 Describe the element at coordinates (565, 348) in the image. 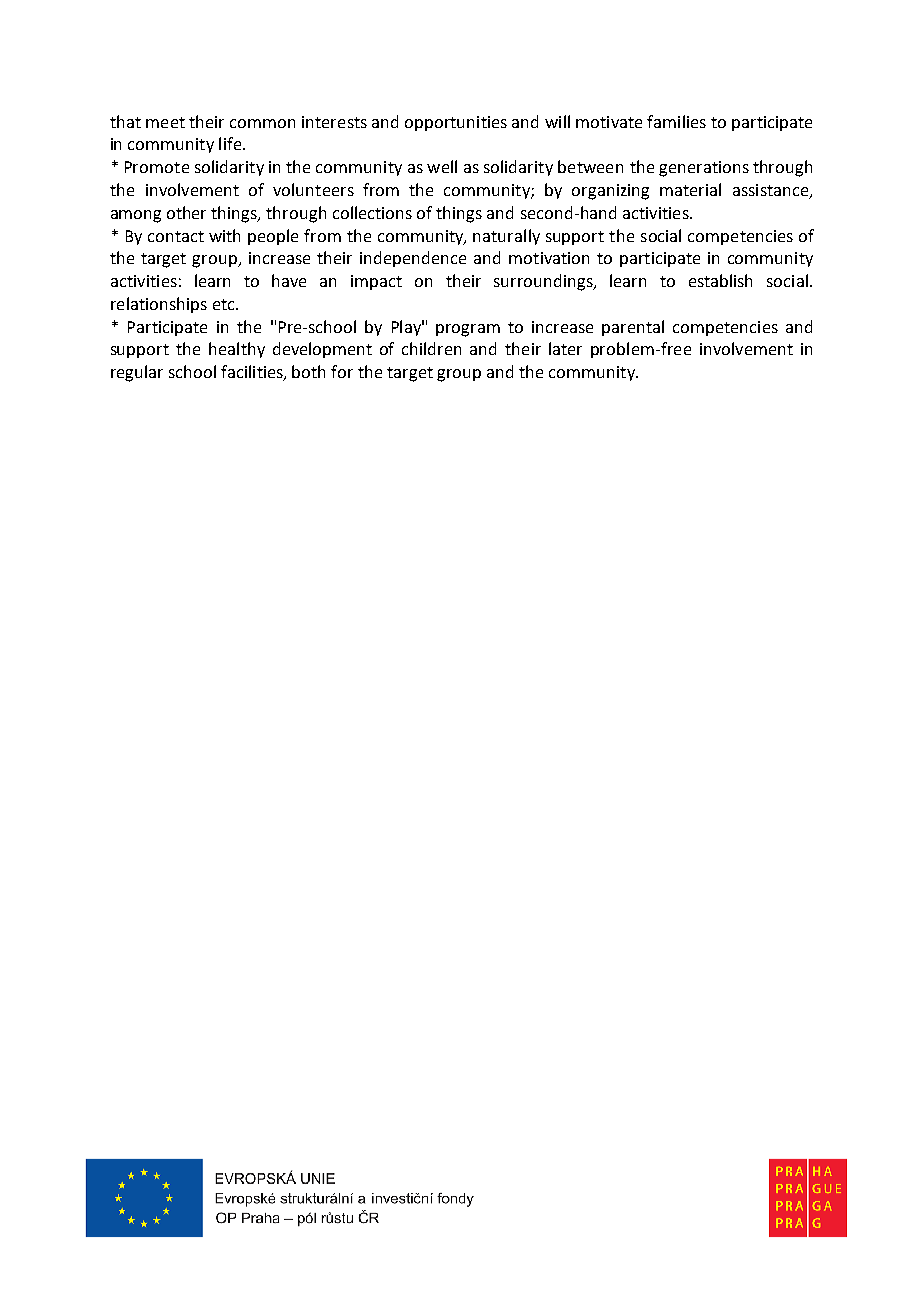

I see `later` at that location.
